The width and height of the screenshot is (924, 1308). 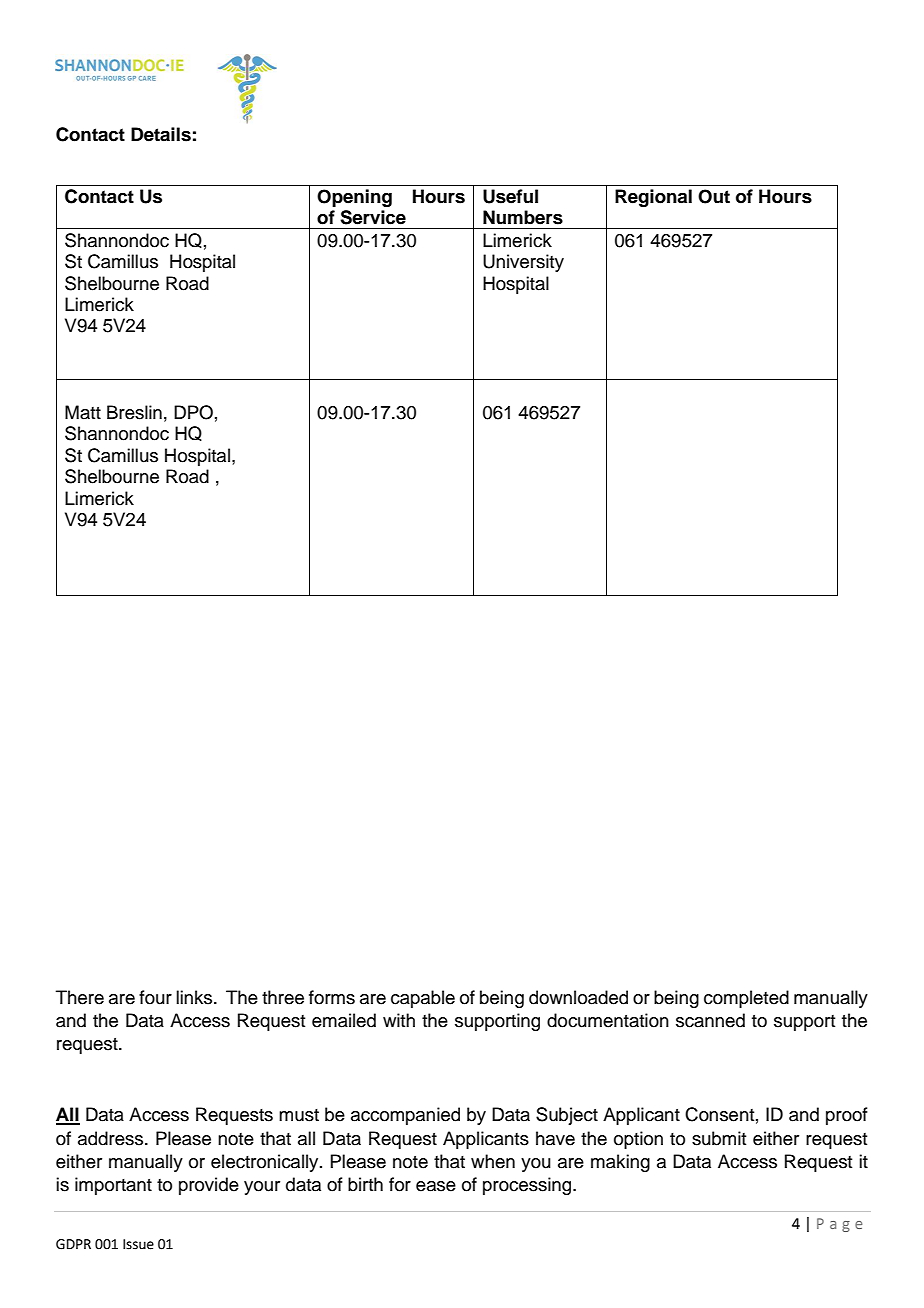 What do you see at coordinates (193, 412) in the screenshot?
I see `DPO` at bounding box center [193, 412].
